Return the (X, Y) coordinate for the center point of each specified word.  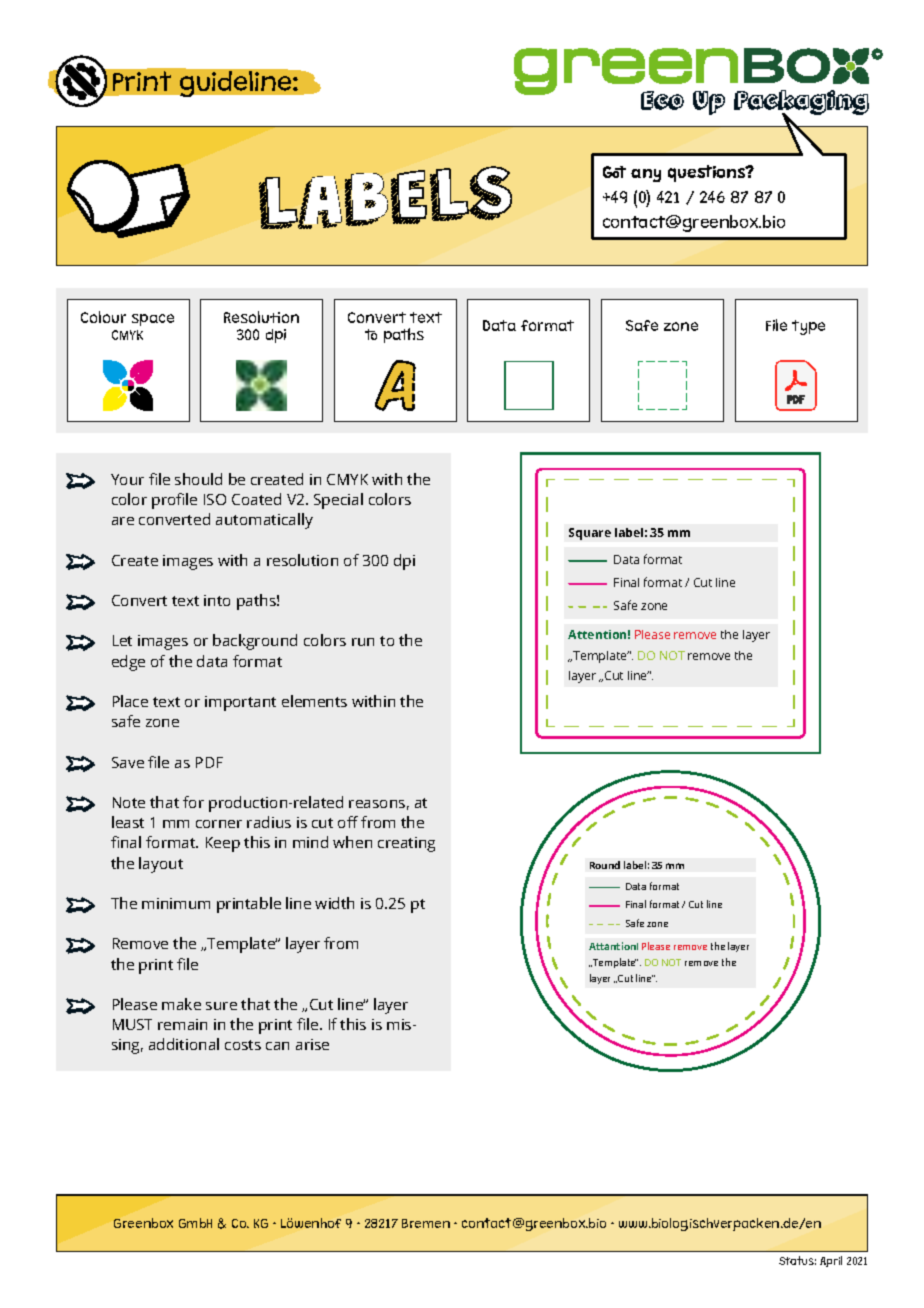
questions (708, 173)
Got (614, 172)
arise (312, 1044)
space (153, 320)
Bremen (426, 1223)
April (831, 1261)
